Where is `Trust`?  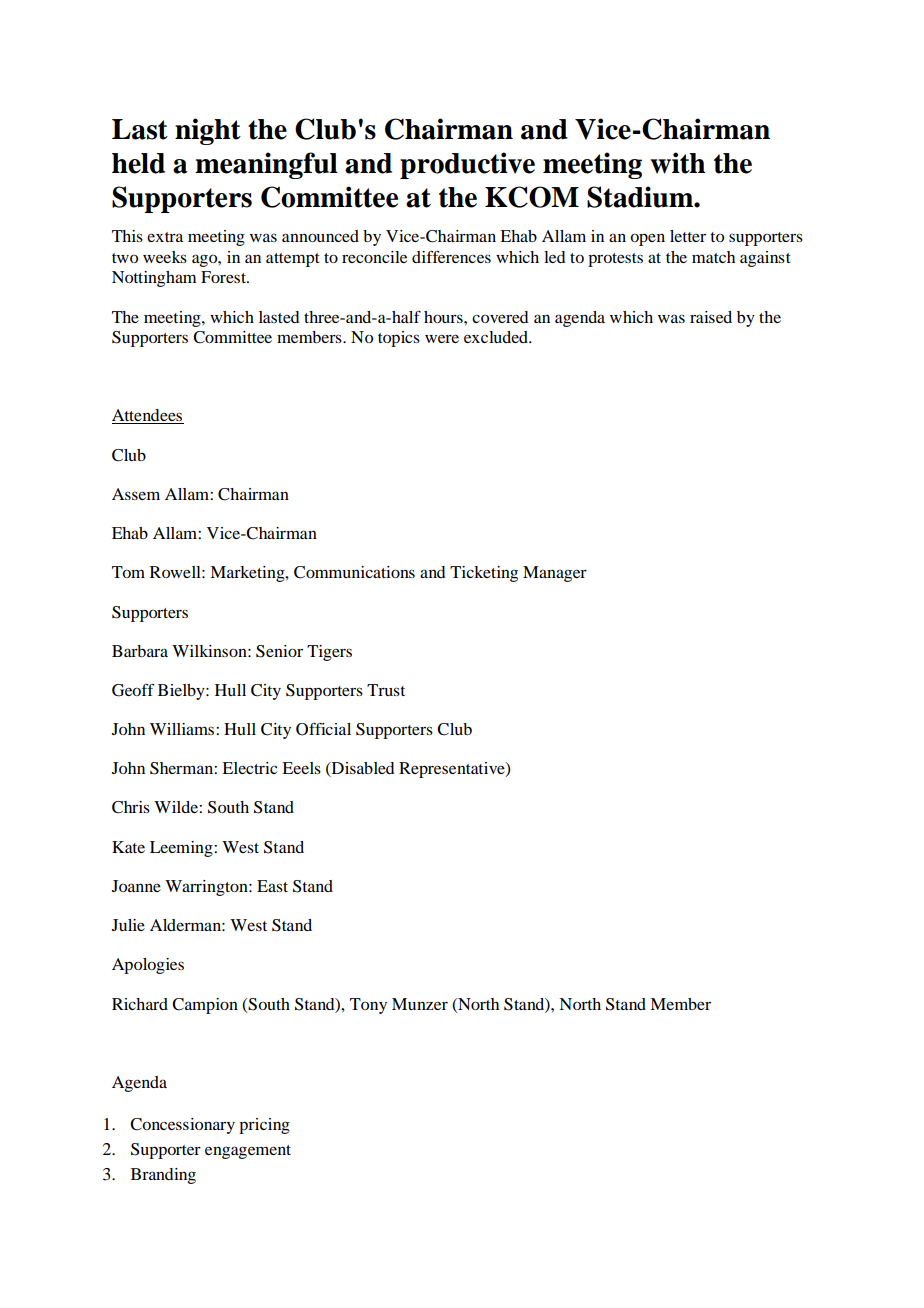 Trust is located at coordinates (386, 690).
